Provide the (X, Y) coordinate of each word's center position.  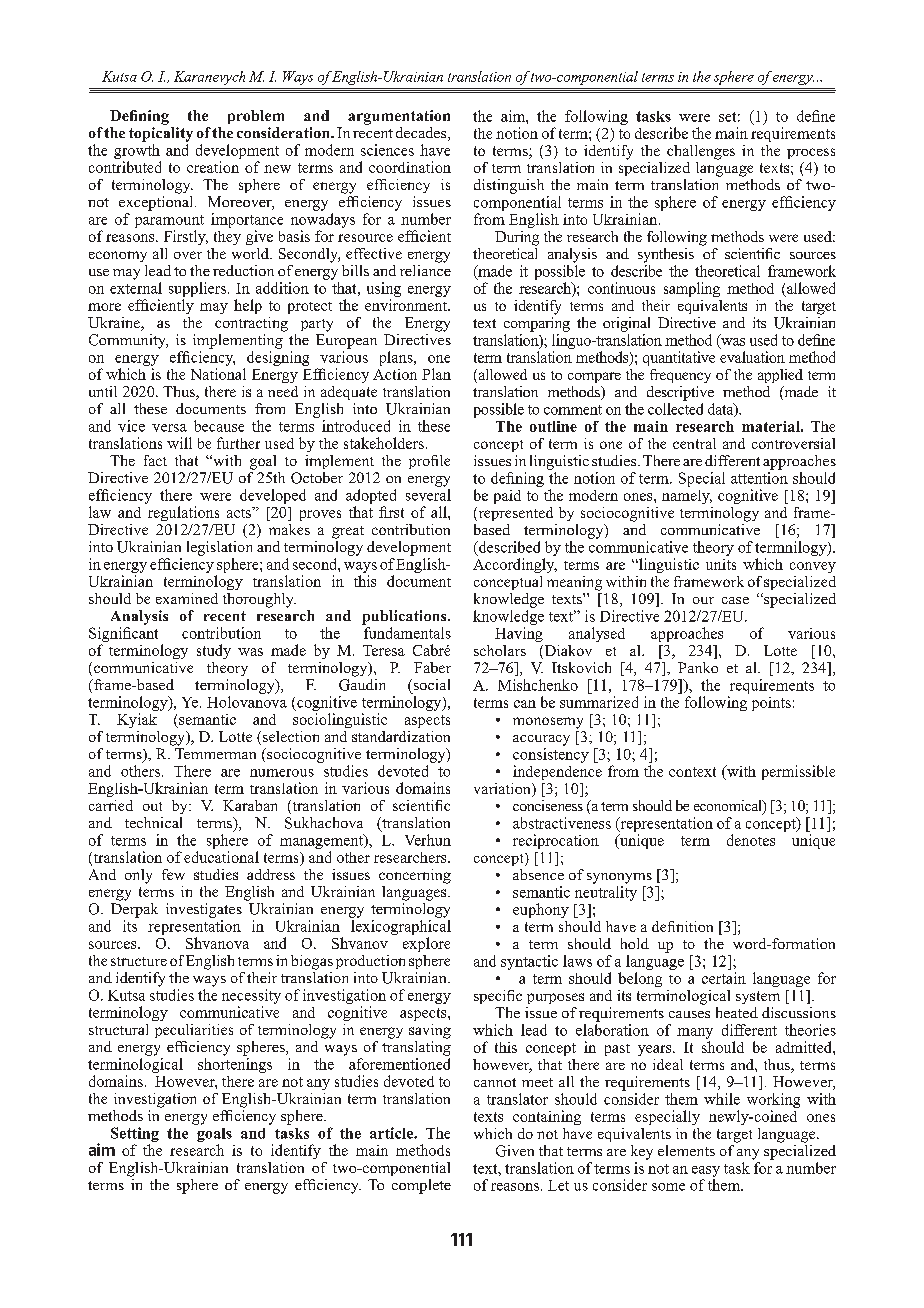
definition (682, 926)
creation (213, 167)
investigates (204, 910)
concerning (415, 876)
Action (395, 374)
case (735, 600)
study (214, 651)
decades (422, 134)
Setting (135, 1136)
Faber (432, 667)
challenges (701, 152)
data (722, 410)
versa (169, 428)
